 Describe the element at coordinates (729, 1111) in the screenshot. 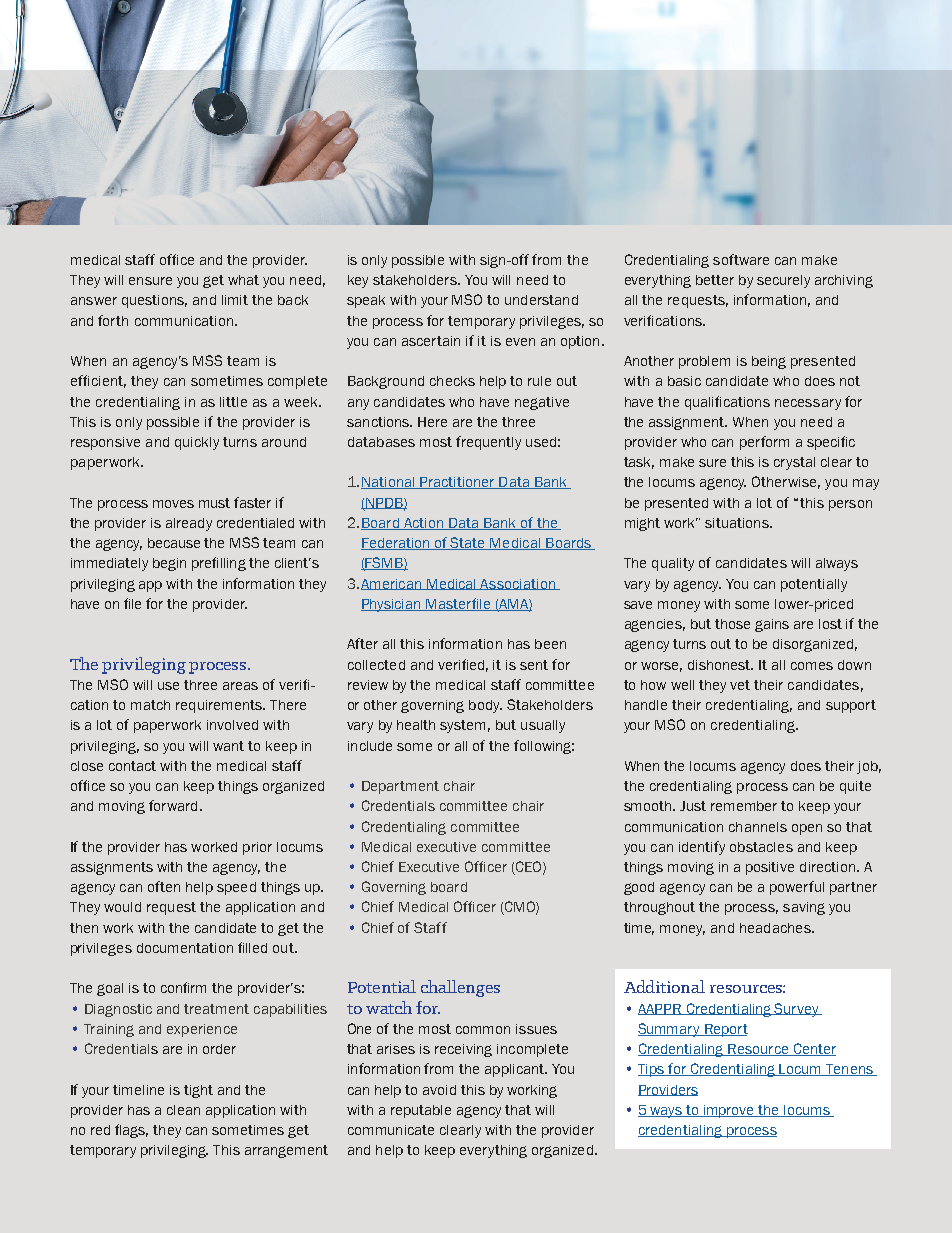

I see `improve` at that location.
